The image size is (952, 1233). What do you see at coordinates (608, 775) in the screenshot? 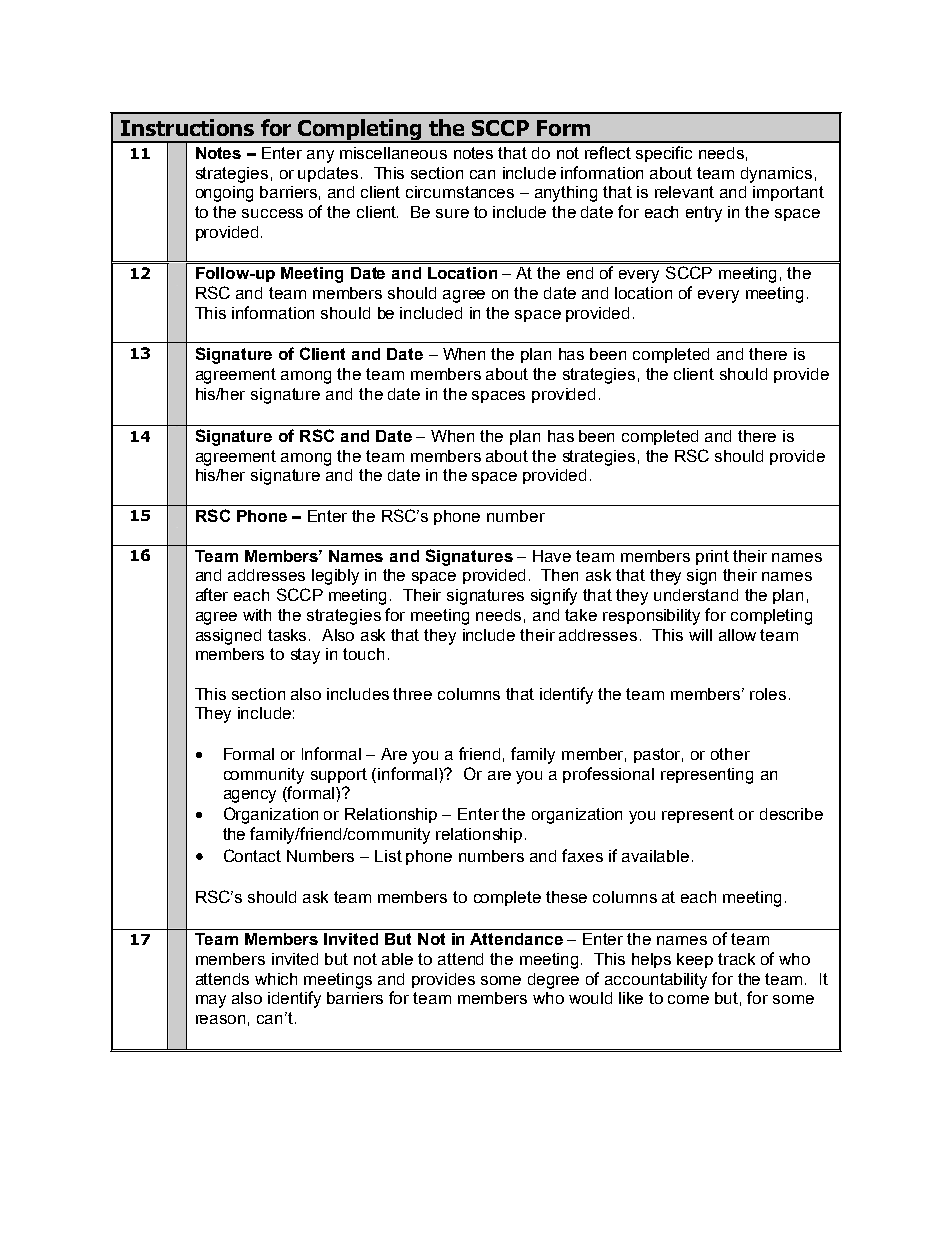
I see `professional` at bounding box center [608, 775].
